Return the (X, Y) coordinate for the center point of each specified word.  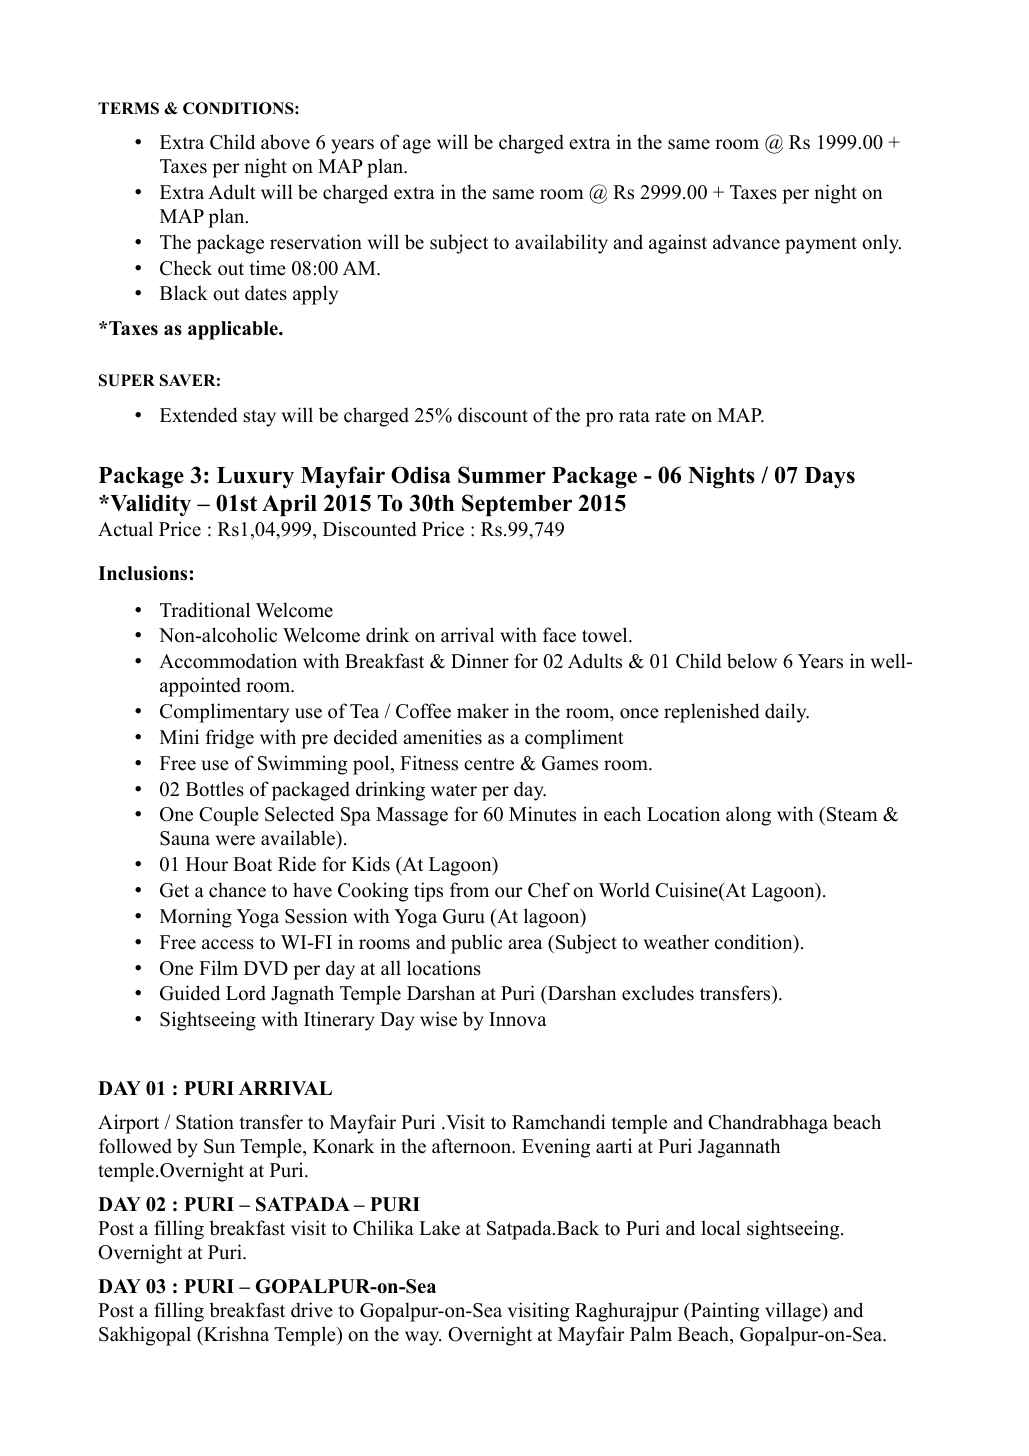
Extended (198, 415)
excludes (658, 993)
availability (561, 244)
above (285, 142)
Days (829, 477)
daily (787, 713)
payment (821, 245)
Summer (502, 475)
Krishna (235, 1334)
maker (483, 711)
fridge (229, 739)
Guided (190, 993)
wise (438, 1019)
